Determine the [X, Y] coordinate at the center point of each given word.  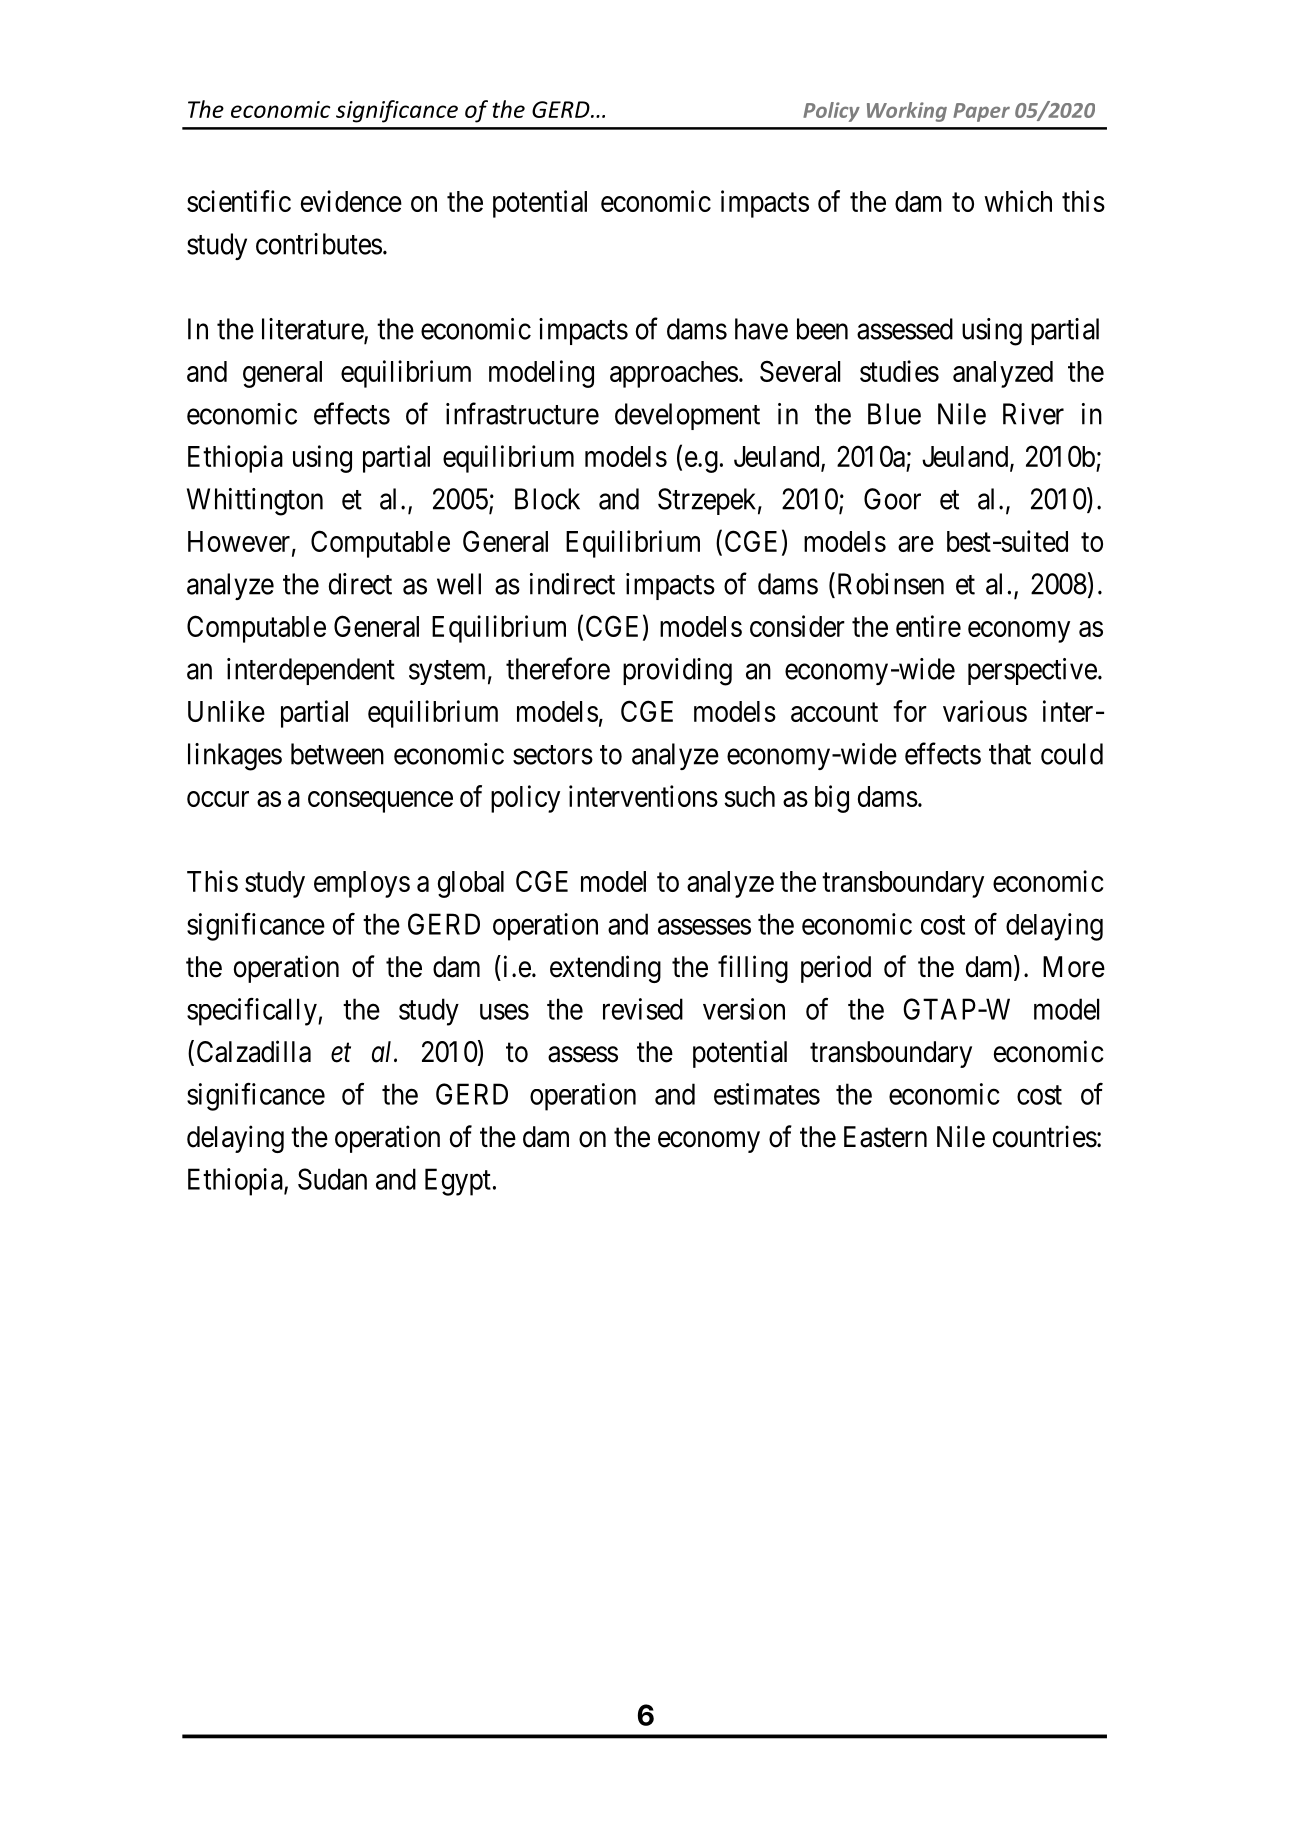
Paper [981, 112]
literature [313, 330]
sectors [553, 755]
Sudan [332, 1179]
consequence [380, 802]
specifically [253, 1012]
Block [547, 499]
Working [907, 112]
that [1010, 754]
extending [605, 969]
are [916, 544]
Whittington [255, 502]
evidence [351, 201]
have [761, 329]
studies [899, 371]
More [1074, 967]
